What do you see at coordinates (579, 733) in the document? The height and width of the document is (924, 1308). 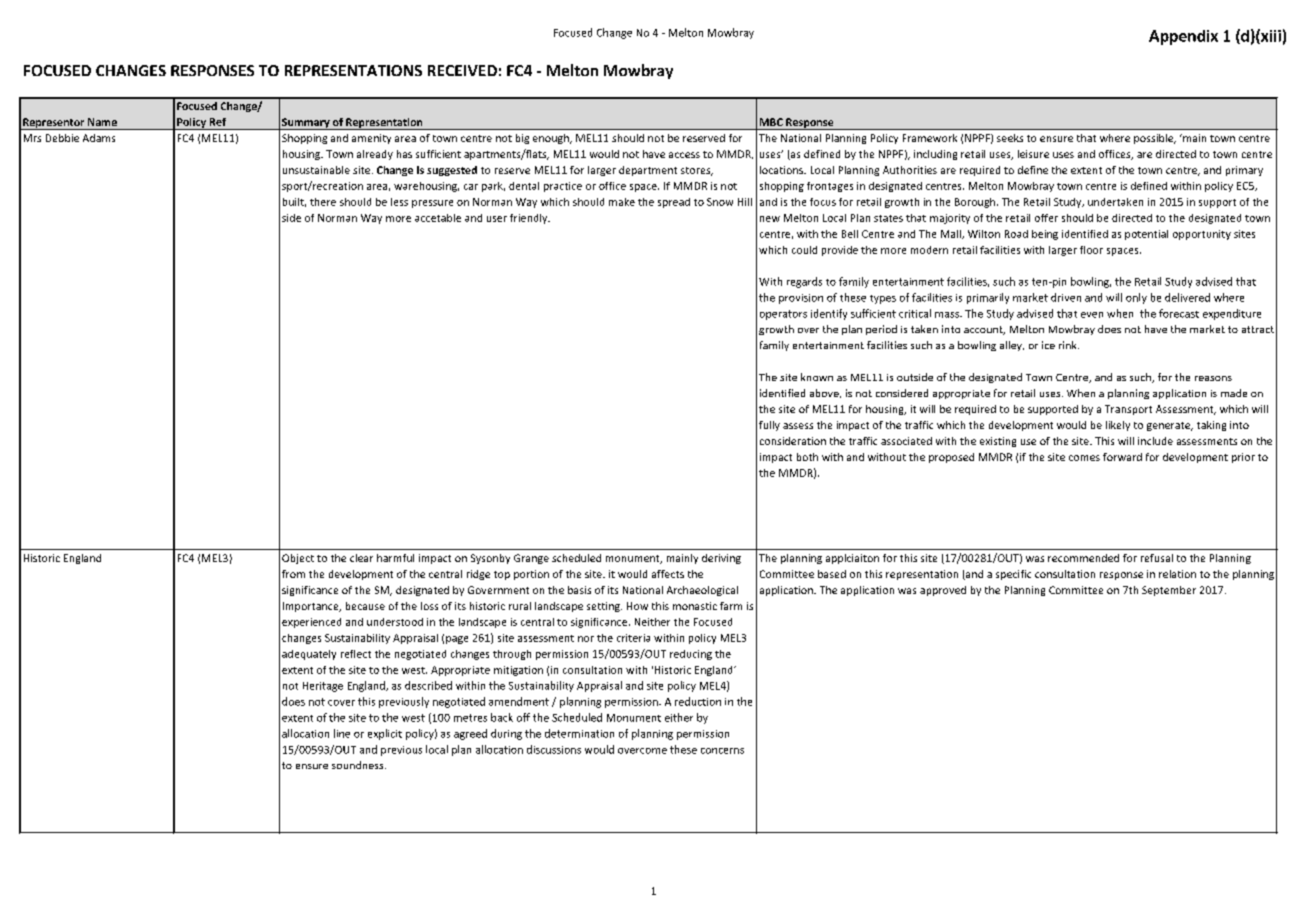 I see `determination` at bounding box center [579, 733].
